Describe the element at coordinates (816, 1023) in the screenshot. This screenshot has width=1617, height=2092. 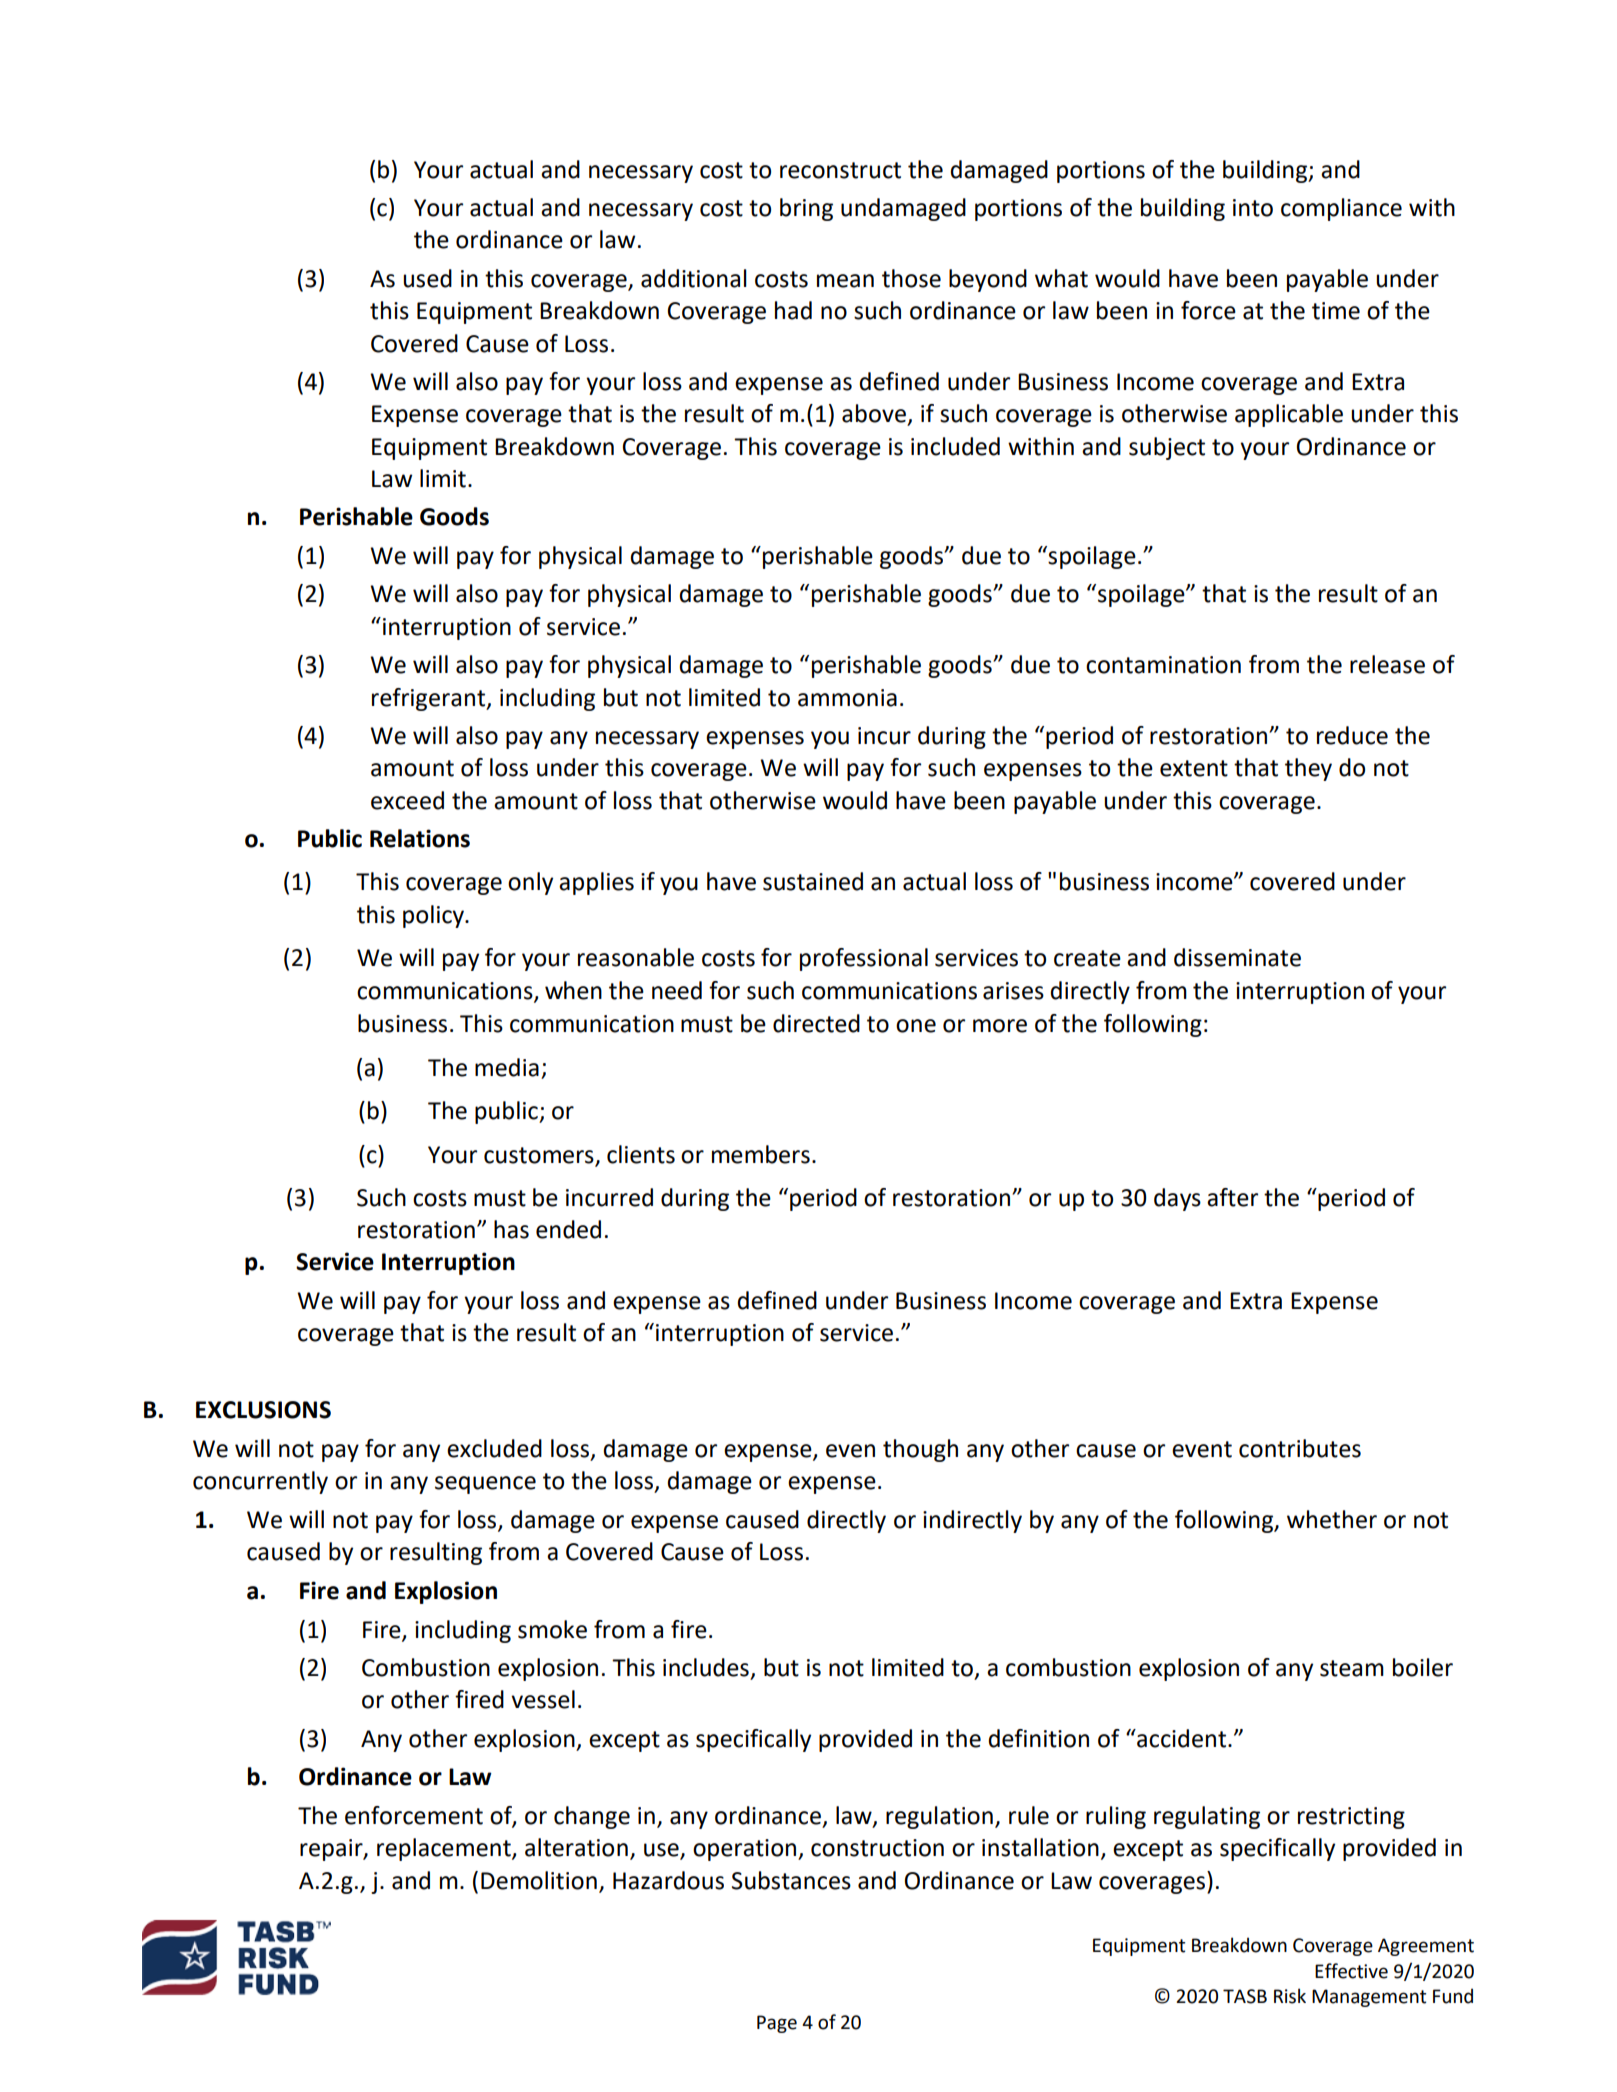
I see `directed` at that location.
